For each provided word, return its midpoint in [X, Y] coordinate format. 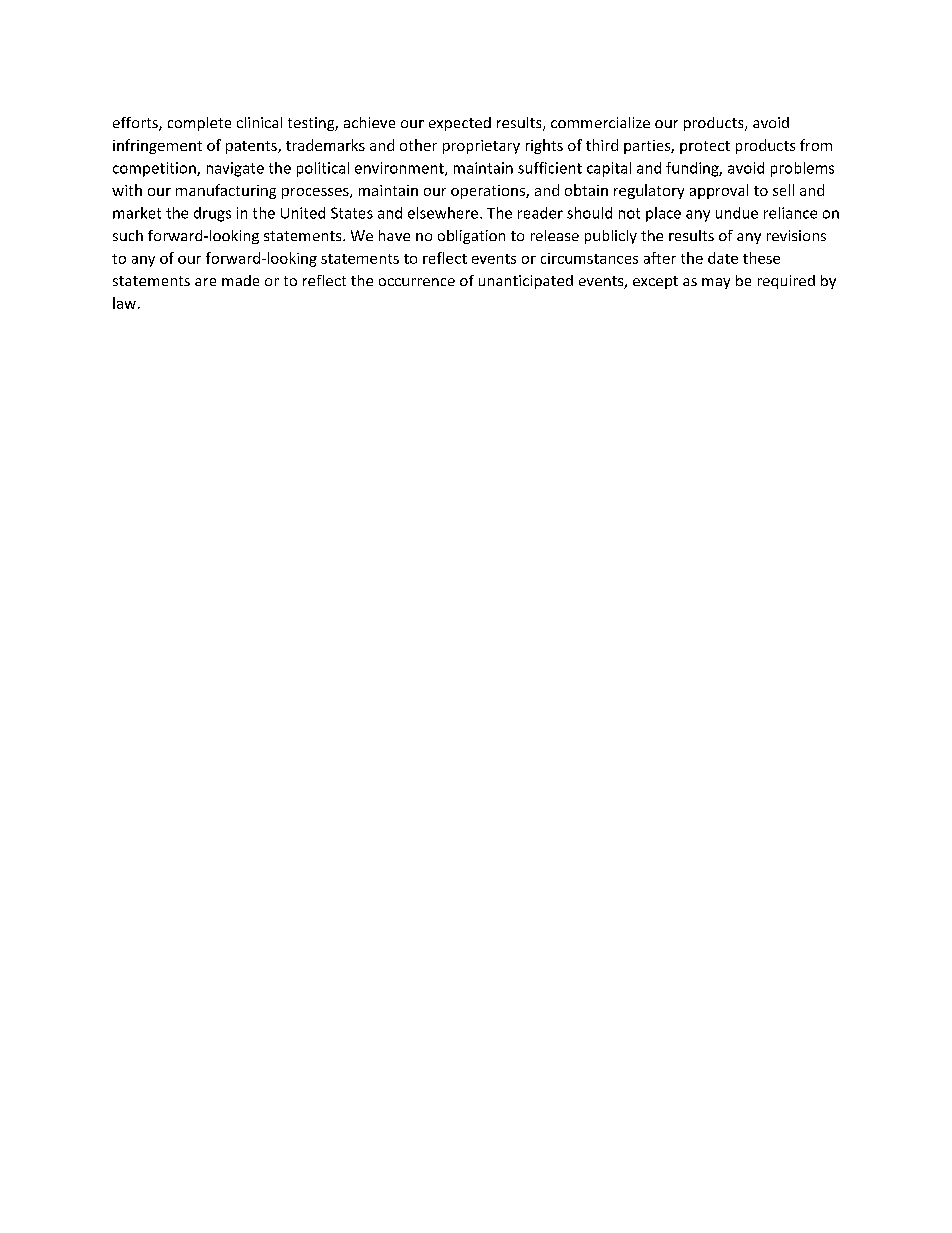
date [723, 258]
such [128, 235]
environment [400, 169]
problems [802, 169]
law [124, 303]
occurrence [417, 282]
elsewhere [444, 213]
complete [199, 124]
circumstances [589, 258]
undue [737, 213]
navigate [235, 169]
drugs [212, 214]
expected [460, 124]
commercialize [600, 122]
